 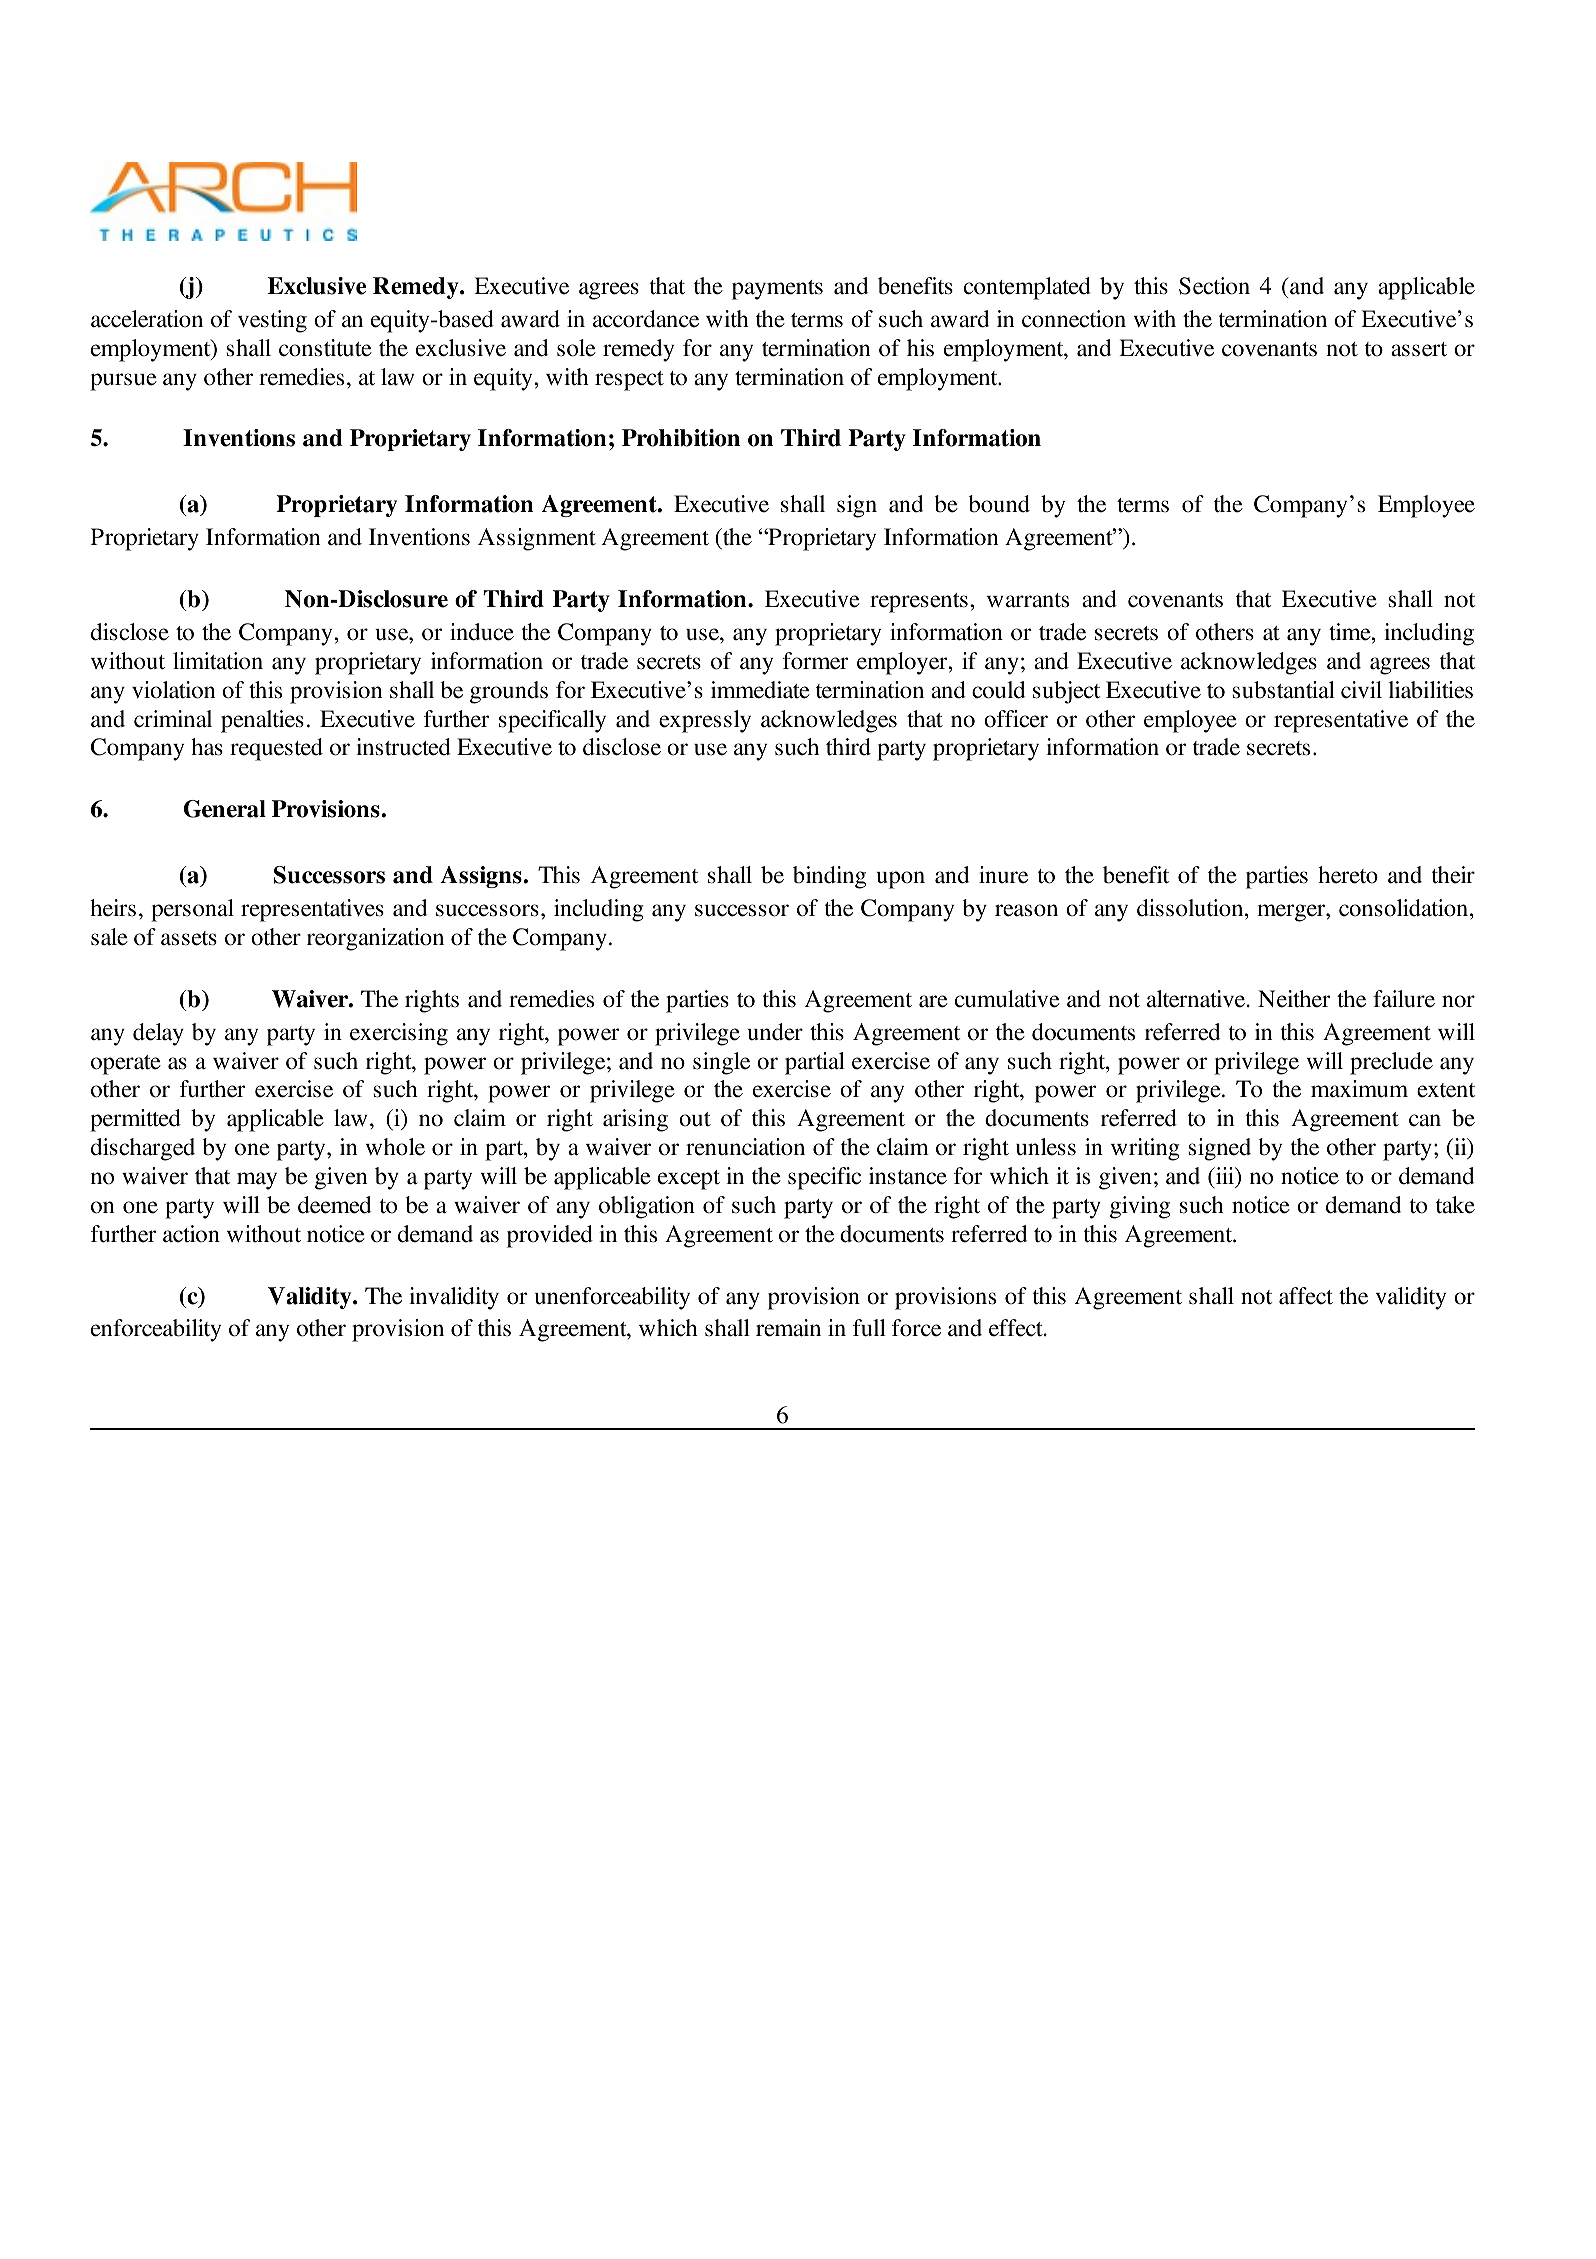 I want to click on General, so click(x=225, y=809).
